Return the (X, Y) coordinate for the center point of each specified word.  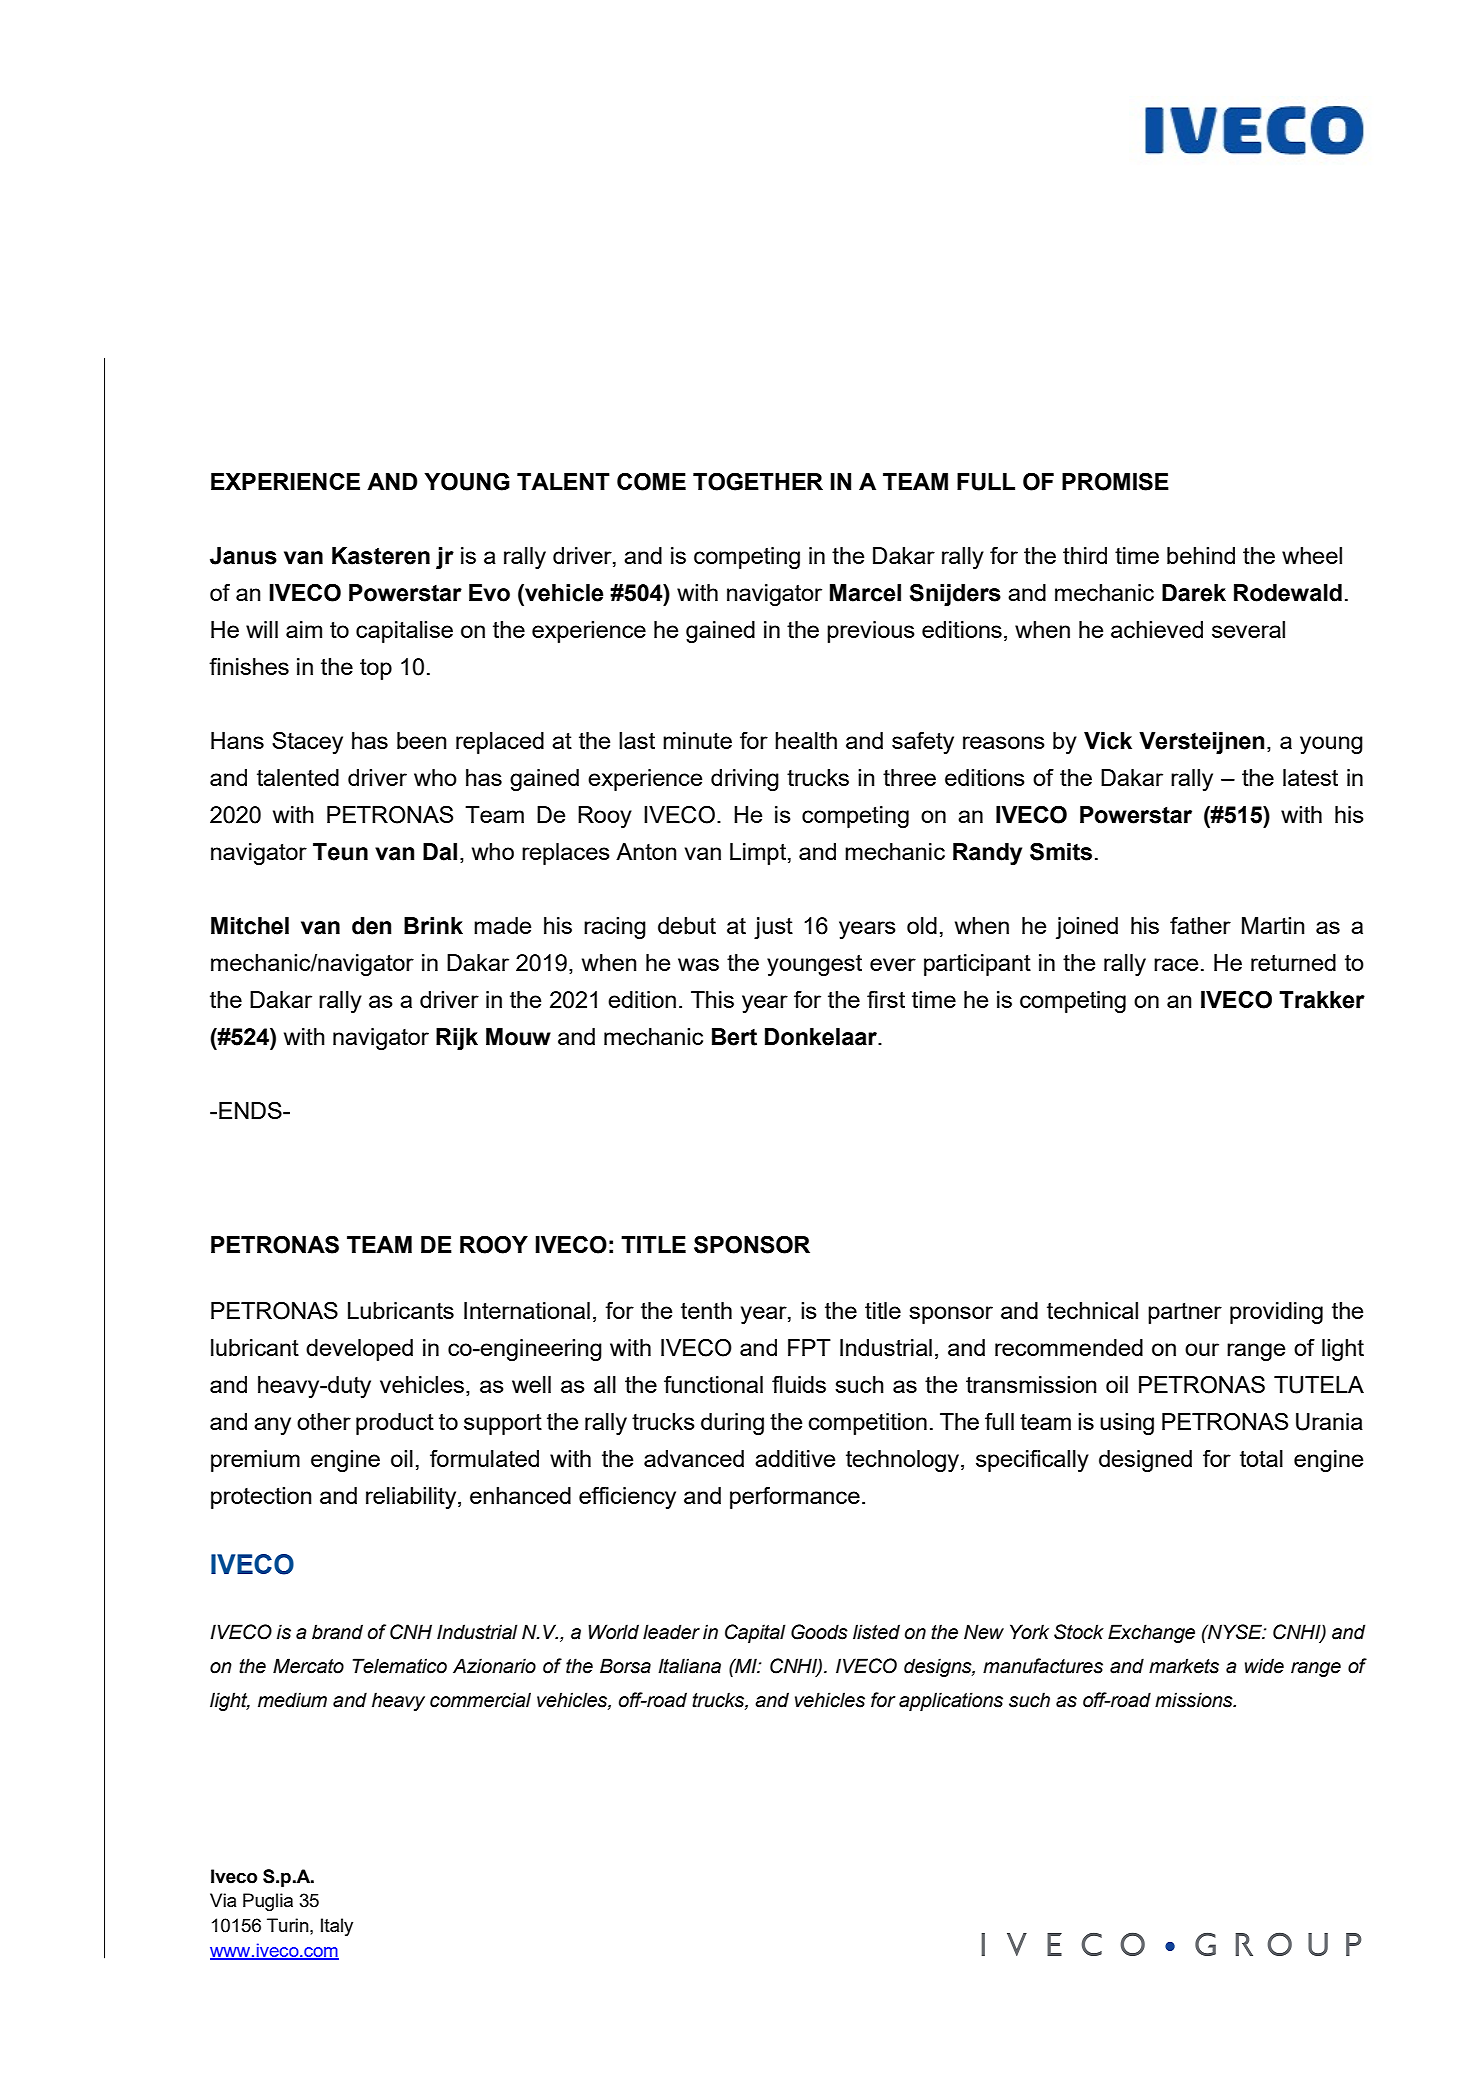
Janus (243, 556)
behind (1201, 555)
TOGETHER (758, 482)
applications (951, 1701)
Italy (337, 1927)
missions (1195, 1700)
